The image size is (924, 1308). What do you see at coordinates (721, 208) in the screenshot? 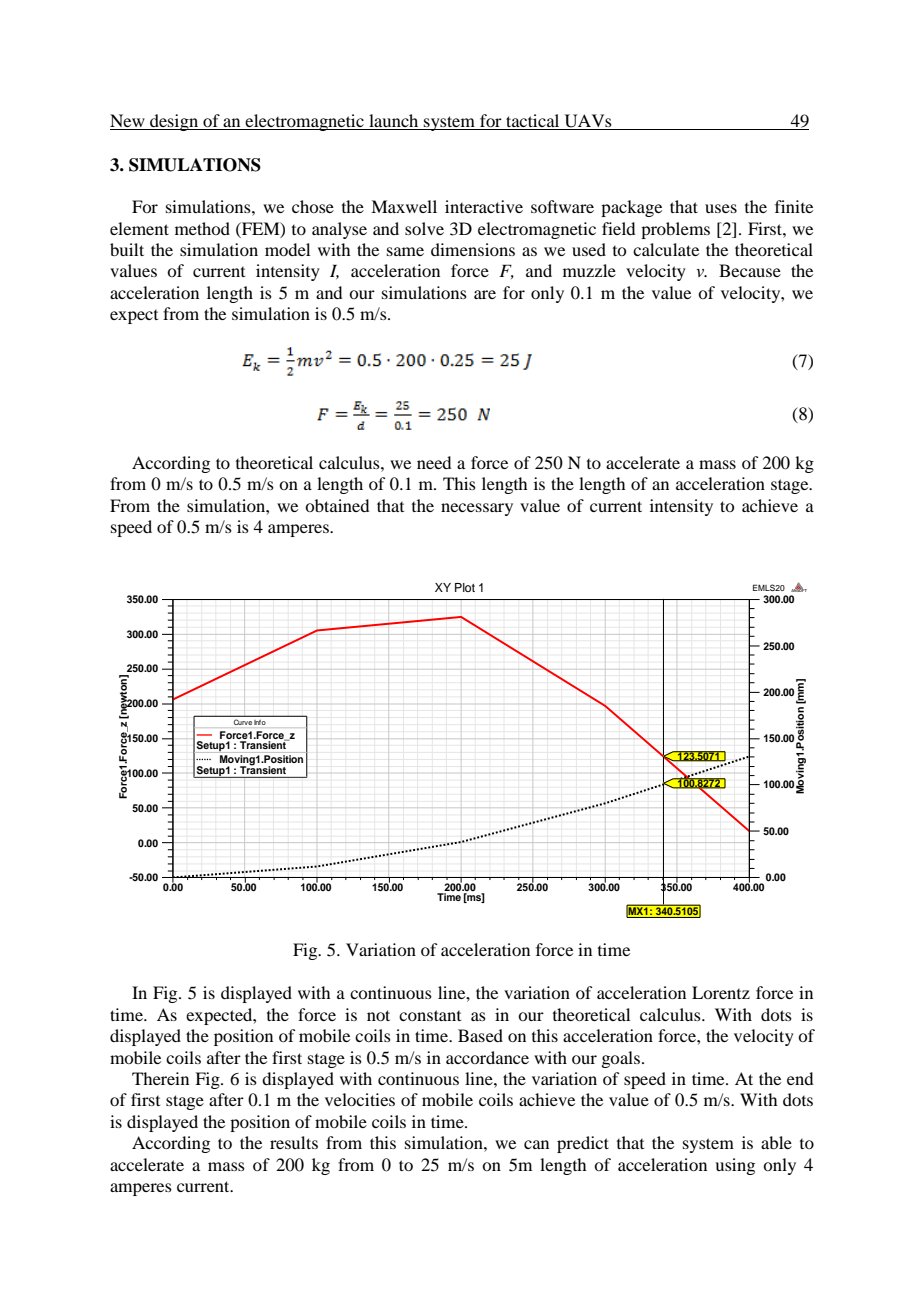
I see `uses` at bounding box center [721, 208].
